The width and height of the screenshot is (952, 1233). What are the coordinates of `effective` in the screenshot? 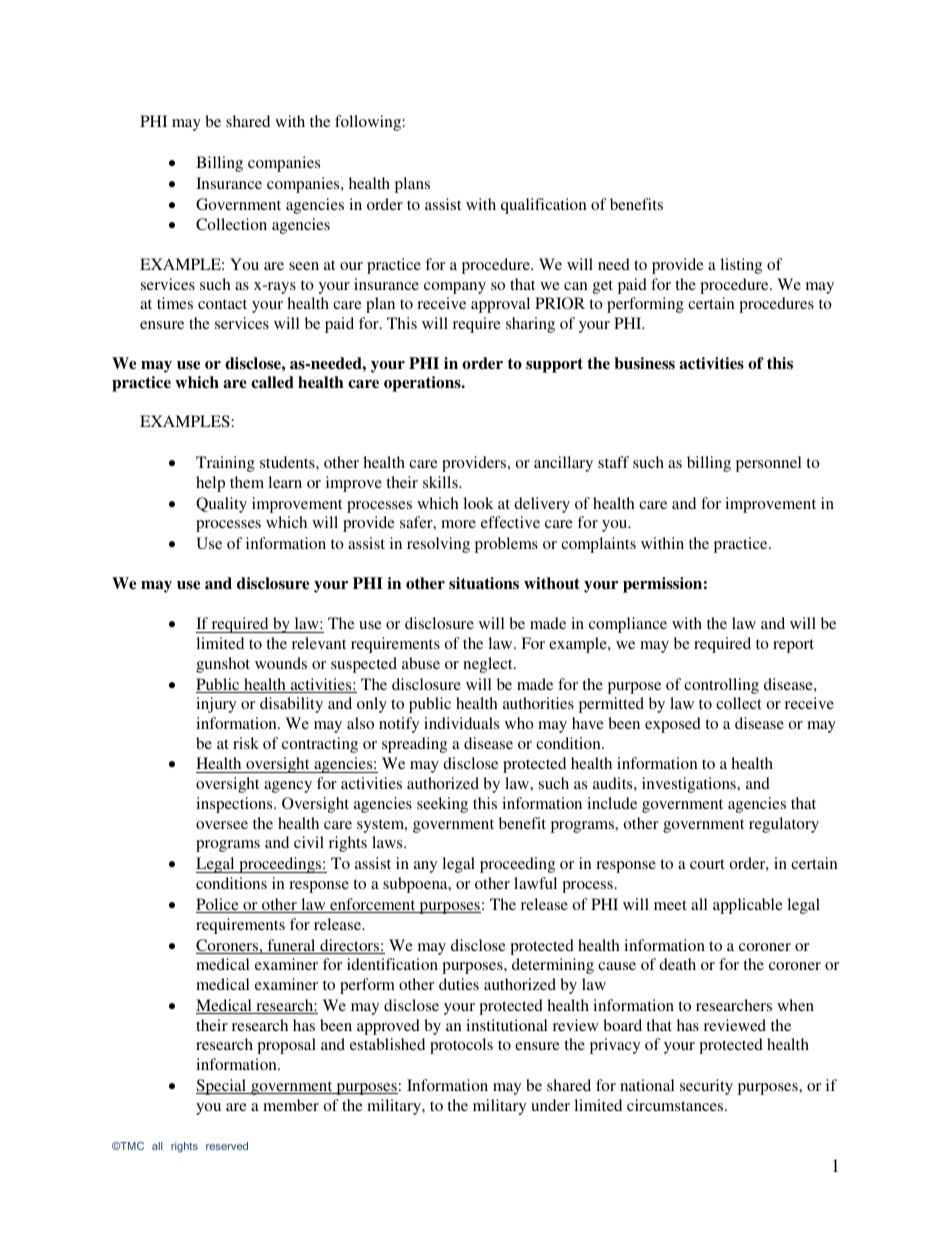 It's located at (510, 522).
